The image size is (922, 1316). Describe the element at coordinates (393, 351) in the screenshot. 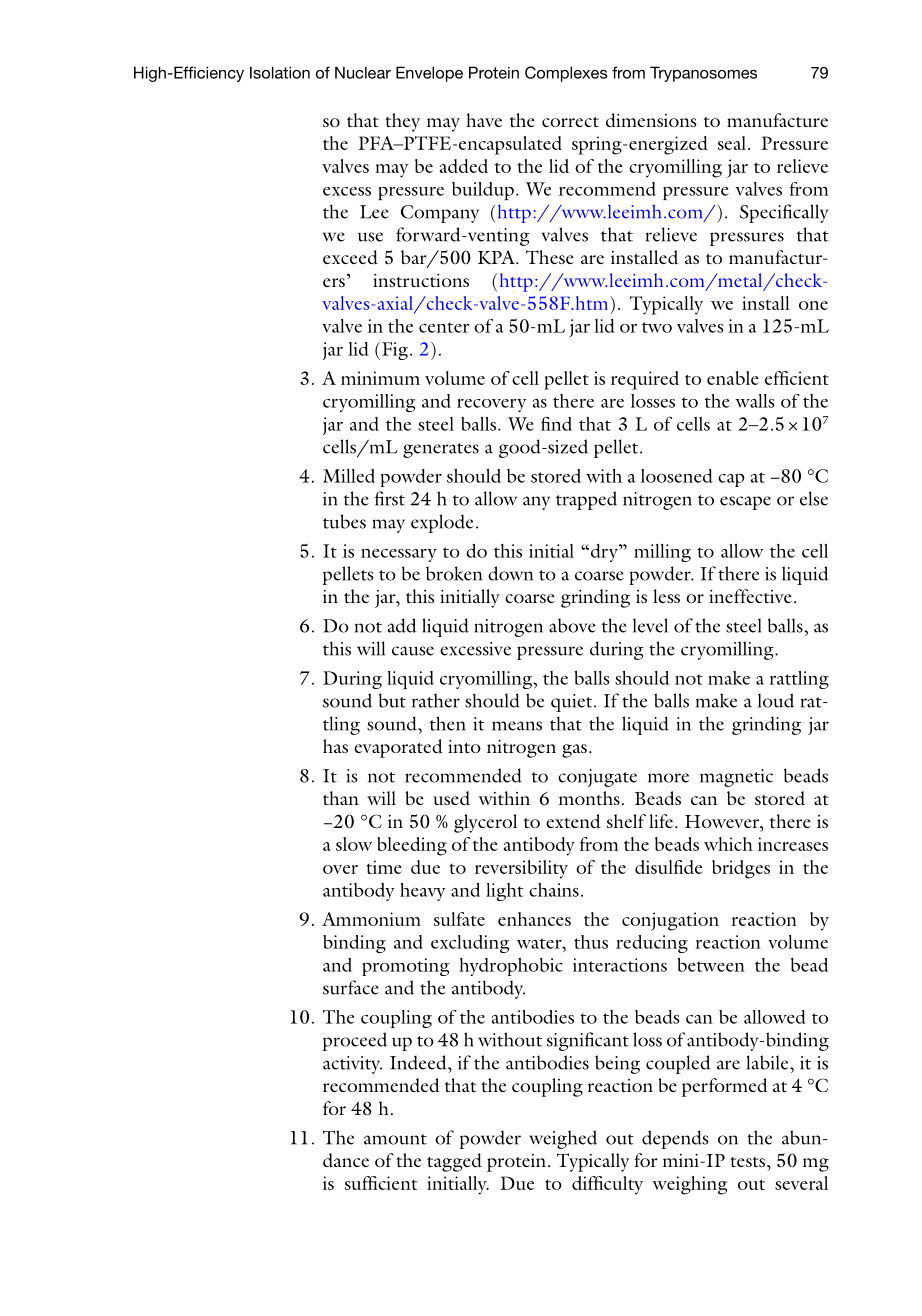

I see `Fig` at that location.
